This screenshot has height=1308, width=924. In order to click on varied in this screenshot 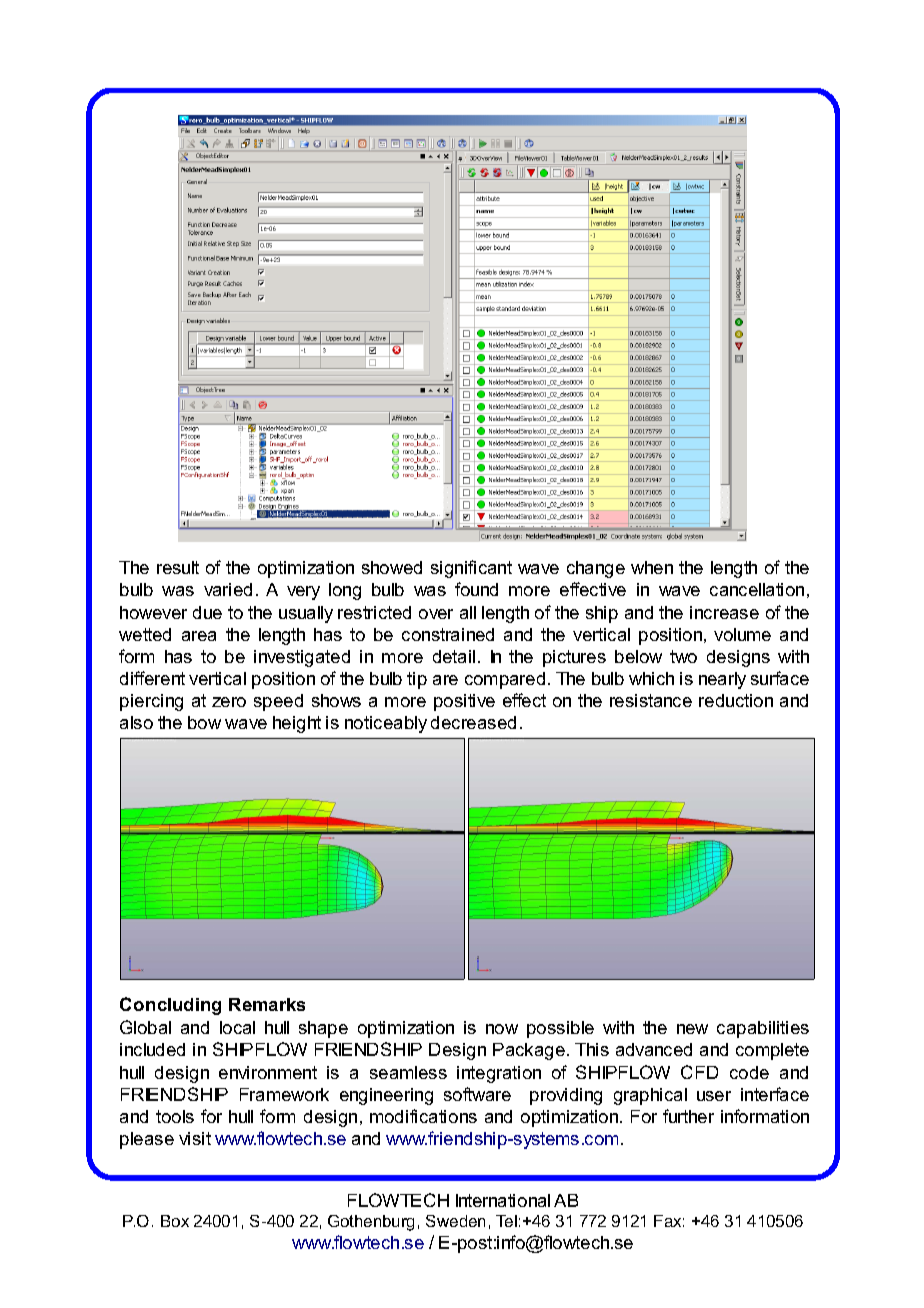, I will do `click(228, 589)`.
